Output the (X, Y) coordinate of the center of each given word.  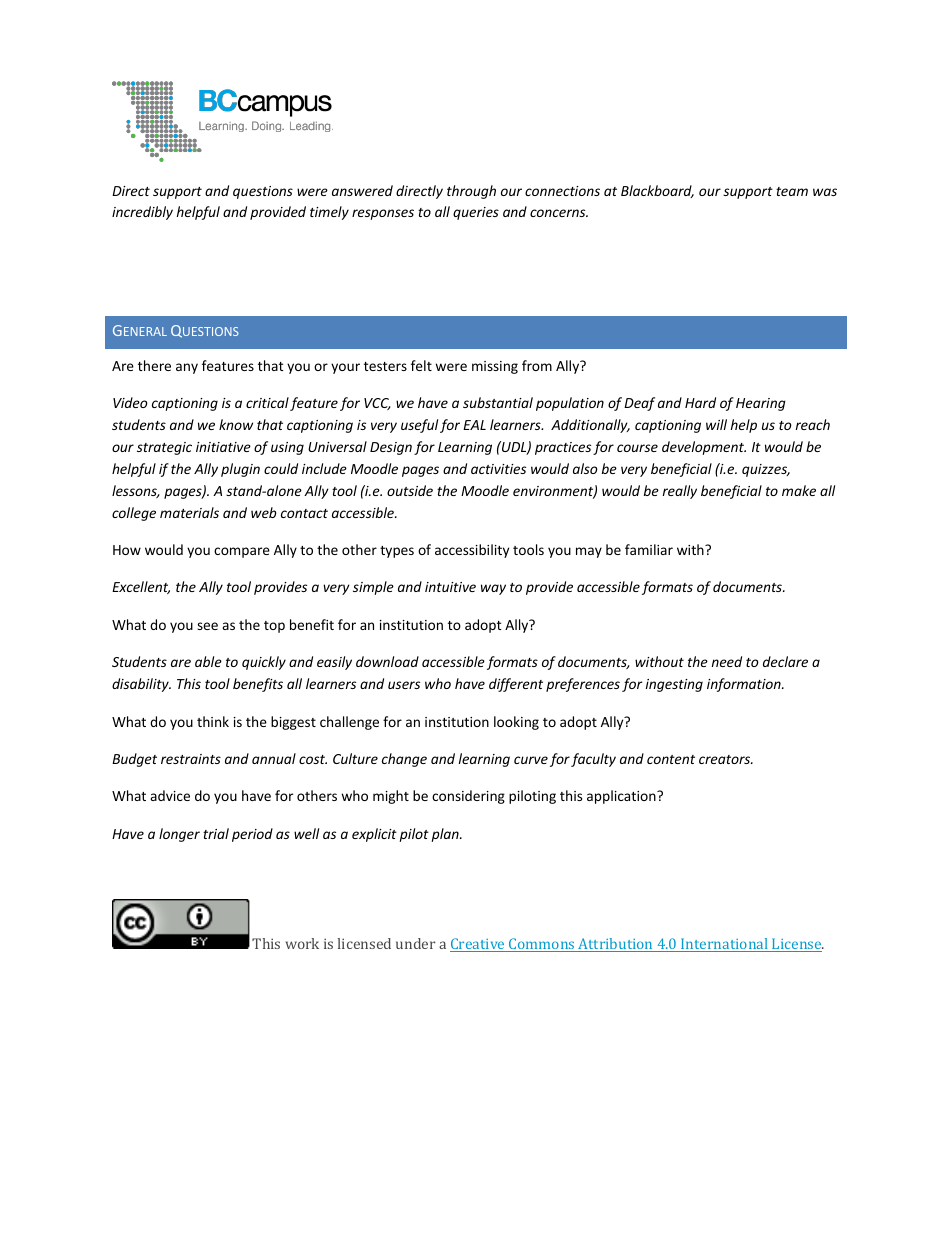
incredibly (142, 213)
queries (476, 213)
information (745, 685)
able (208, 661)
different (516, 685)
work (302, 943)
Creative (478, 945)
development (704, 448)
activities (498, 469)
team (792, 191)
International (724, 945)
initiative (223, 447)
